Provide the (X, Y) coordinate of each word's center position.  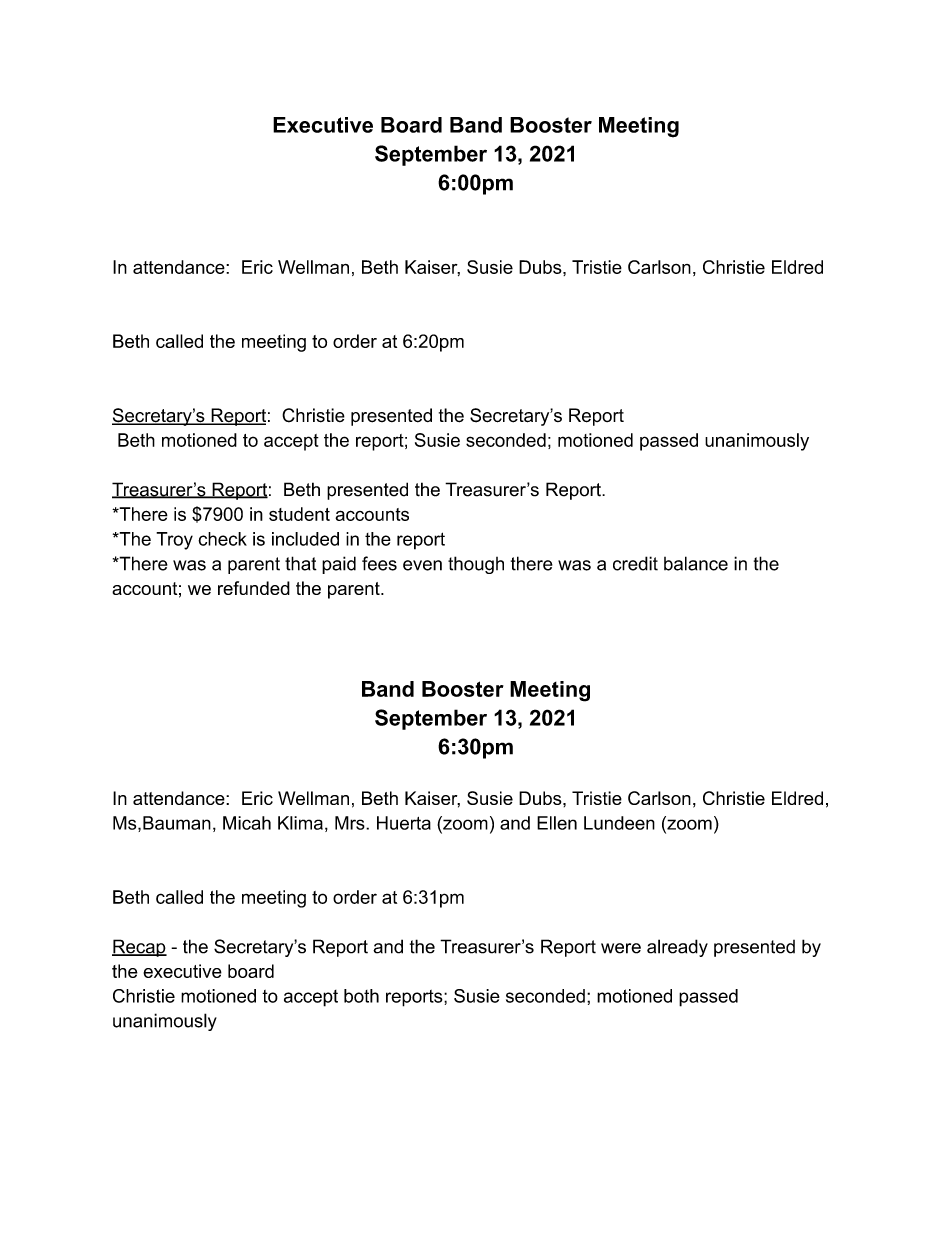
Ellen (557, 823)
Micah (247, 823)
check (222, 539)
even (422, 565)
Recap (139, 948)
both (361, 996)
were (621, 948)
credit (635, 563)
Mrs (351, 823)
